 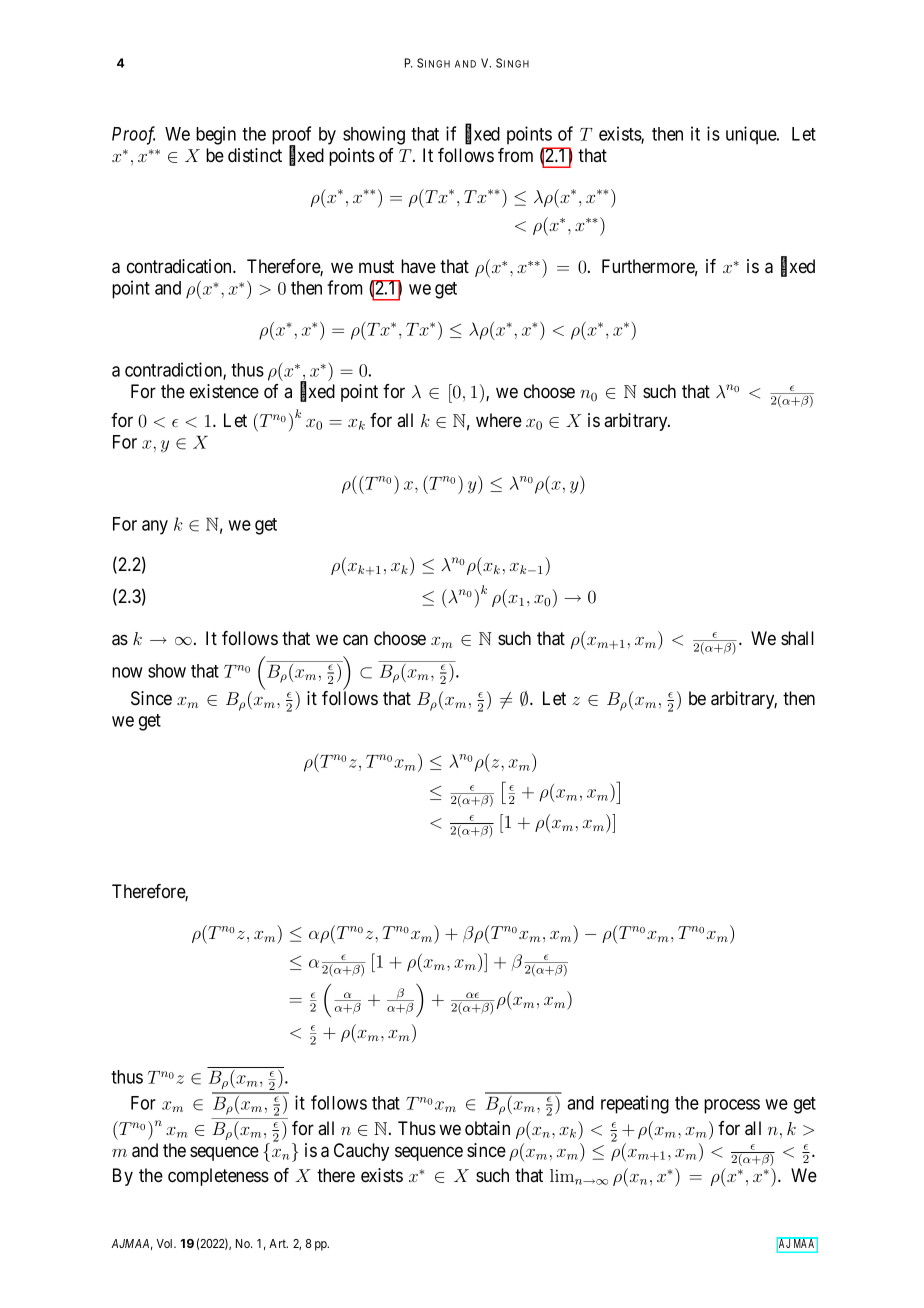 I want to click on process, so click(x=732, y=1106).
